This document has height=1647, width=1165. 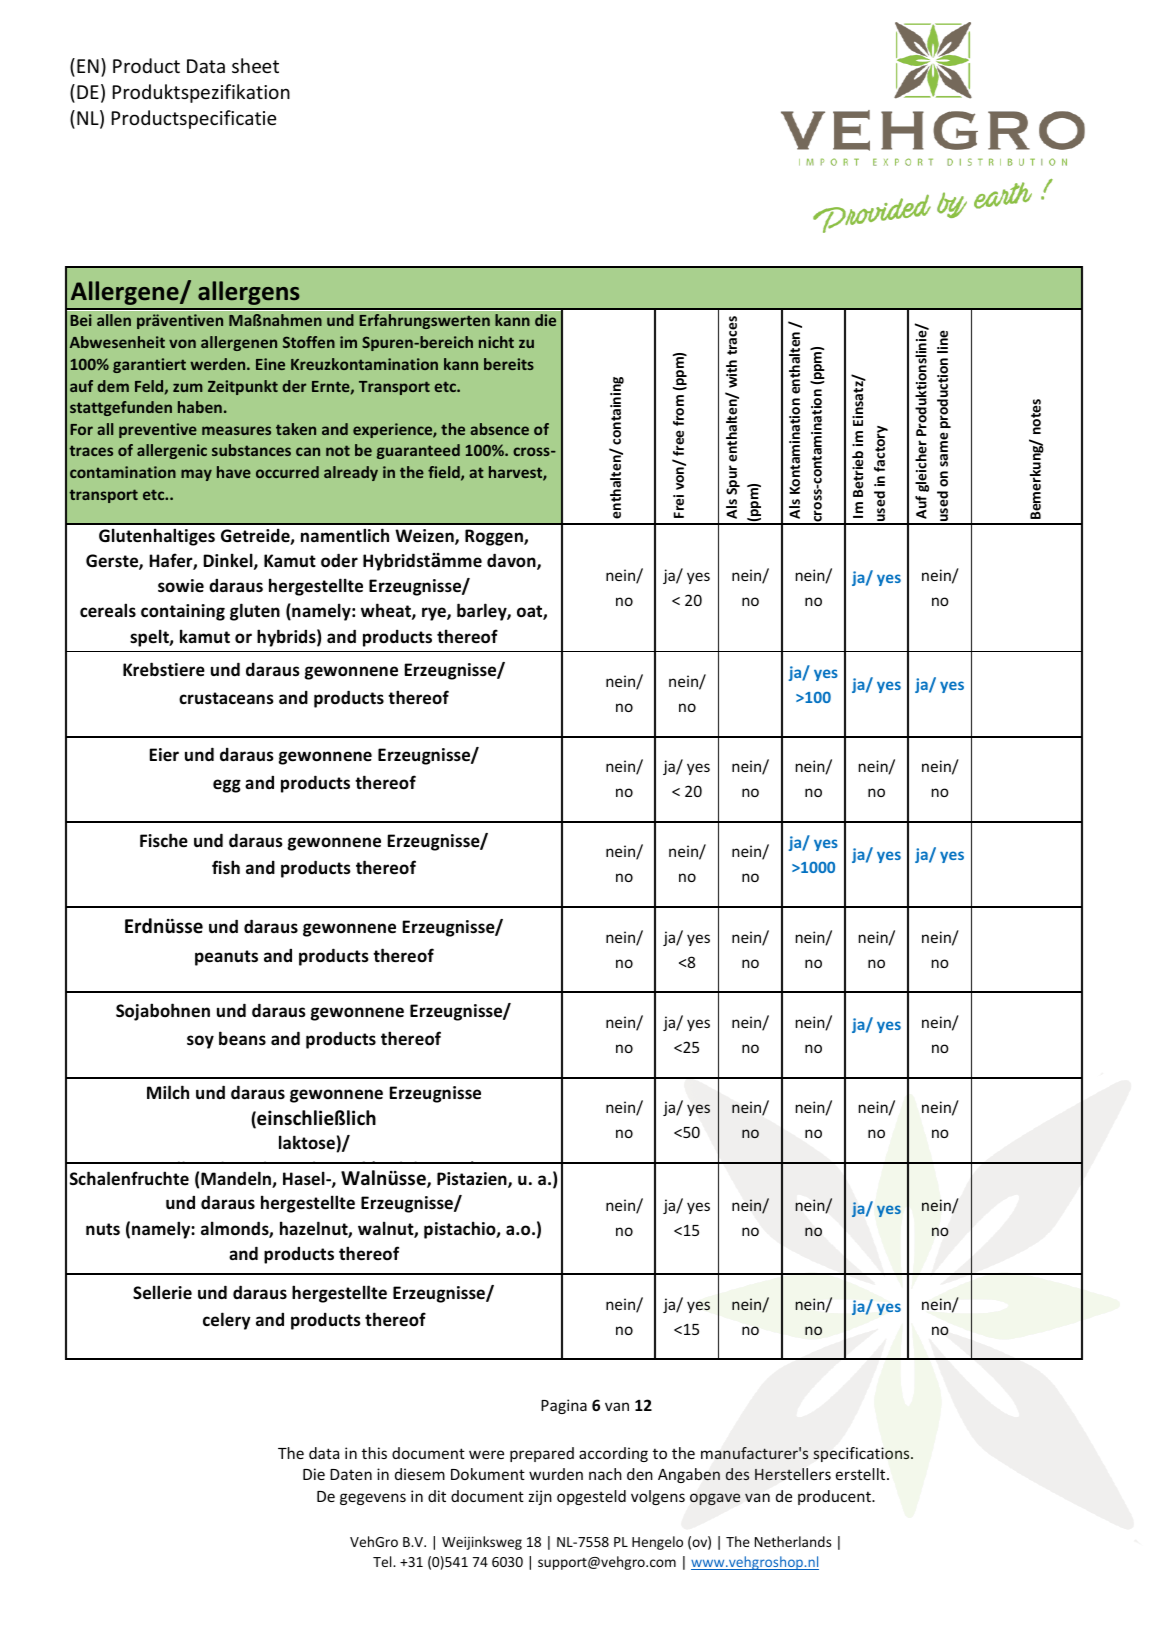 I want to click on davon, so click(x=512, y=561).
